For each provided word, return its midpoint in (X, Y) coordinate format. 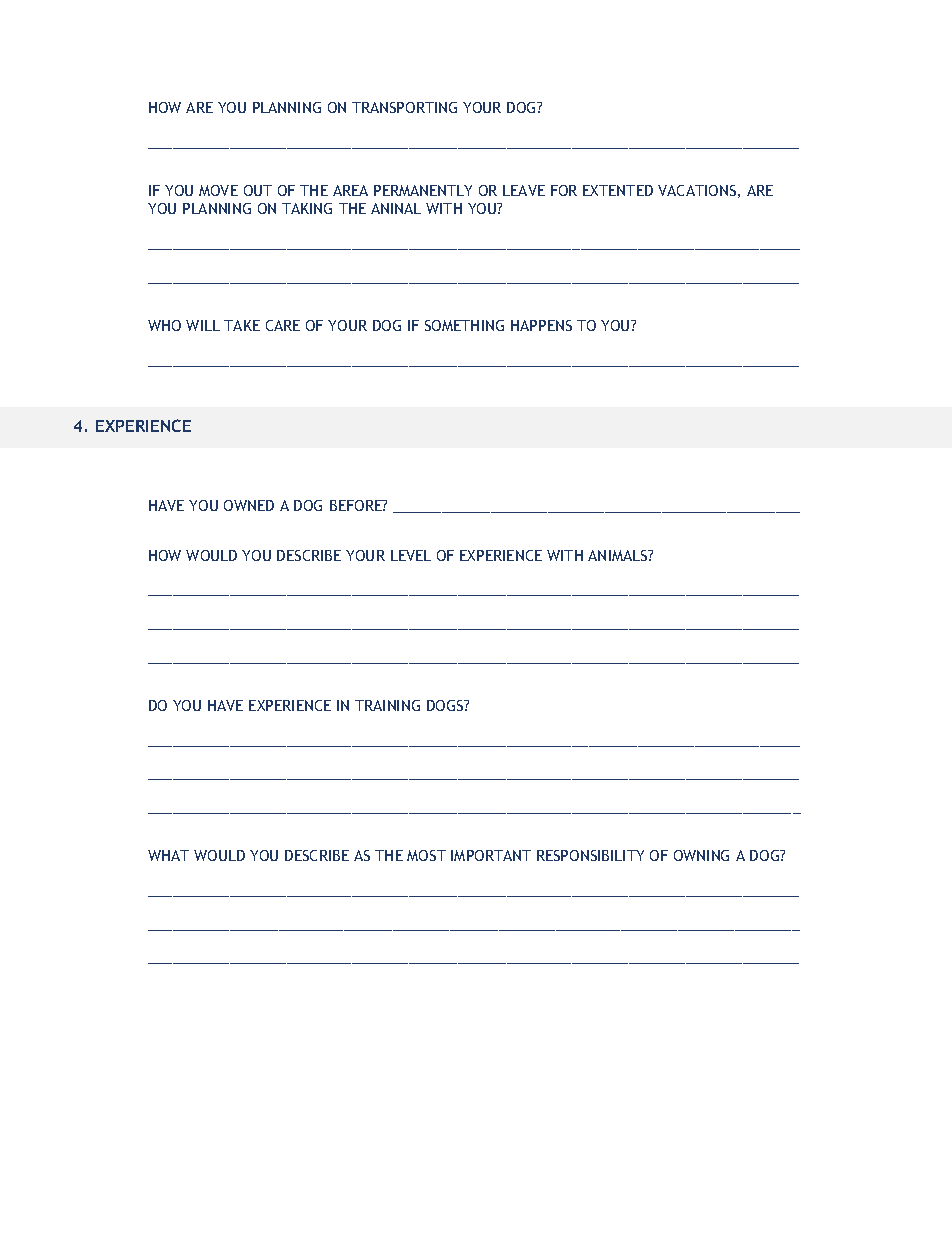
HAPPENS (541, 325)
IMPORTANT (491, 855)
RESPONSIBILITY (590, 855)
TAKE (242, 325)
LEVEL (411, 555)
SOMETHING (464, 325)
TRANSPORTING (404, 107)
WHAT (168, 855)
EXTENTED (618, 190)
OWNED (249, 505)
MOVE (218, 190)
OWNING (701, 855)
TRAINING (387, 705)
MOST (426, 855)
